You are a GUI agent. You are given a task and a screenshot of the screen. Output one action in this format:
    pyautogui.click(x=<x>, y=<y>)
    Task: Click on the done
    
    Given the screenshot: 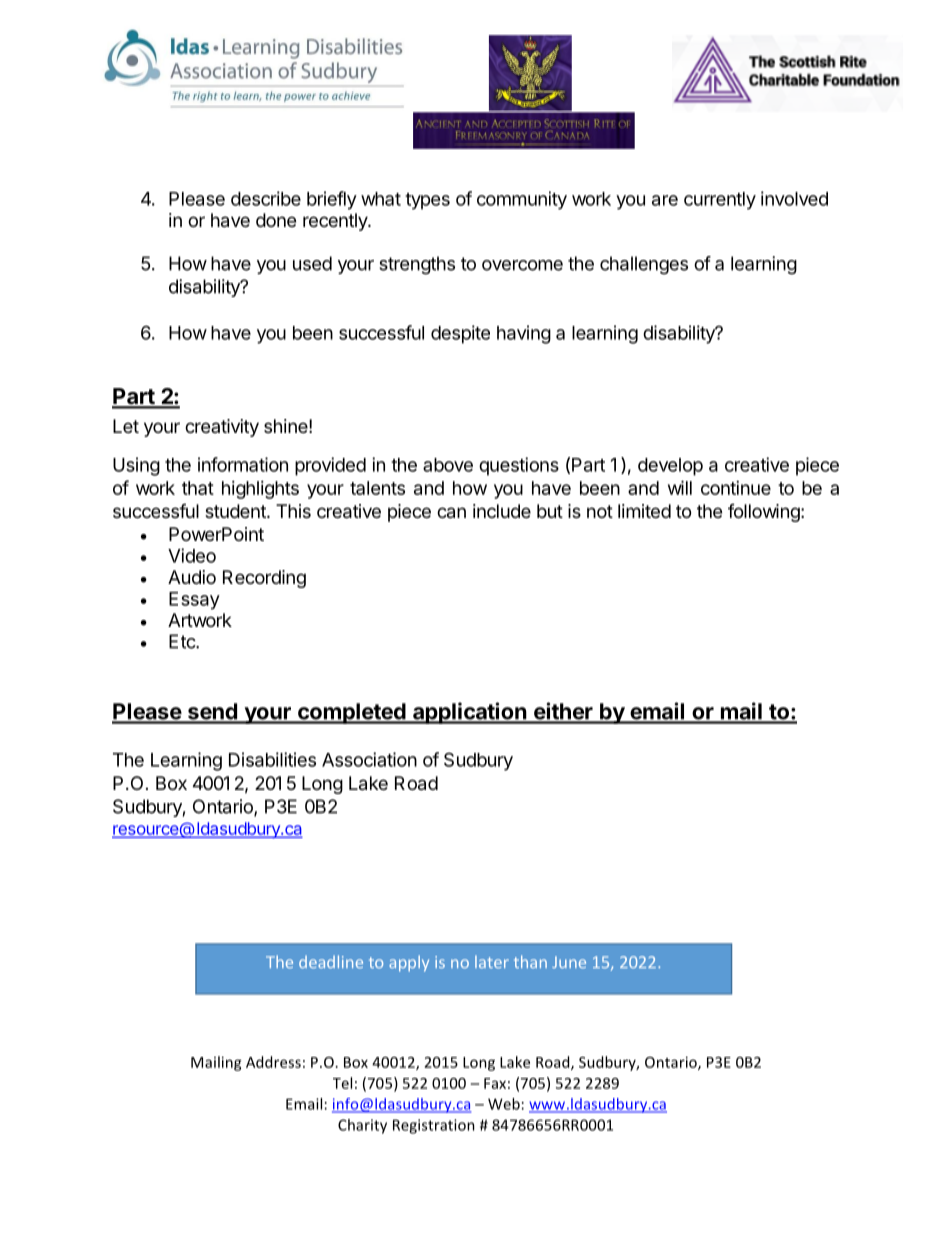 What is the action you would take?
    pyautogui.click(x=276, y=220)
